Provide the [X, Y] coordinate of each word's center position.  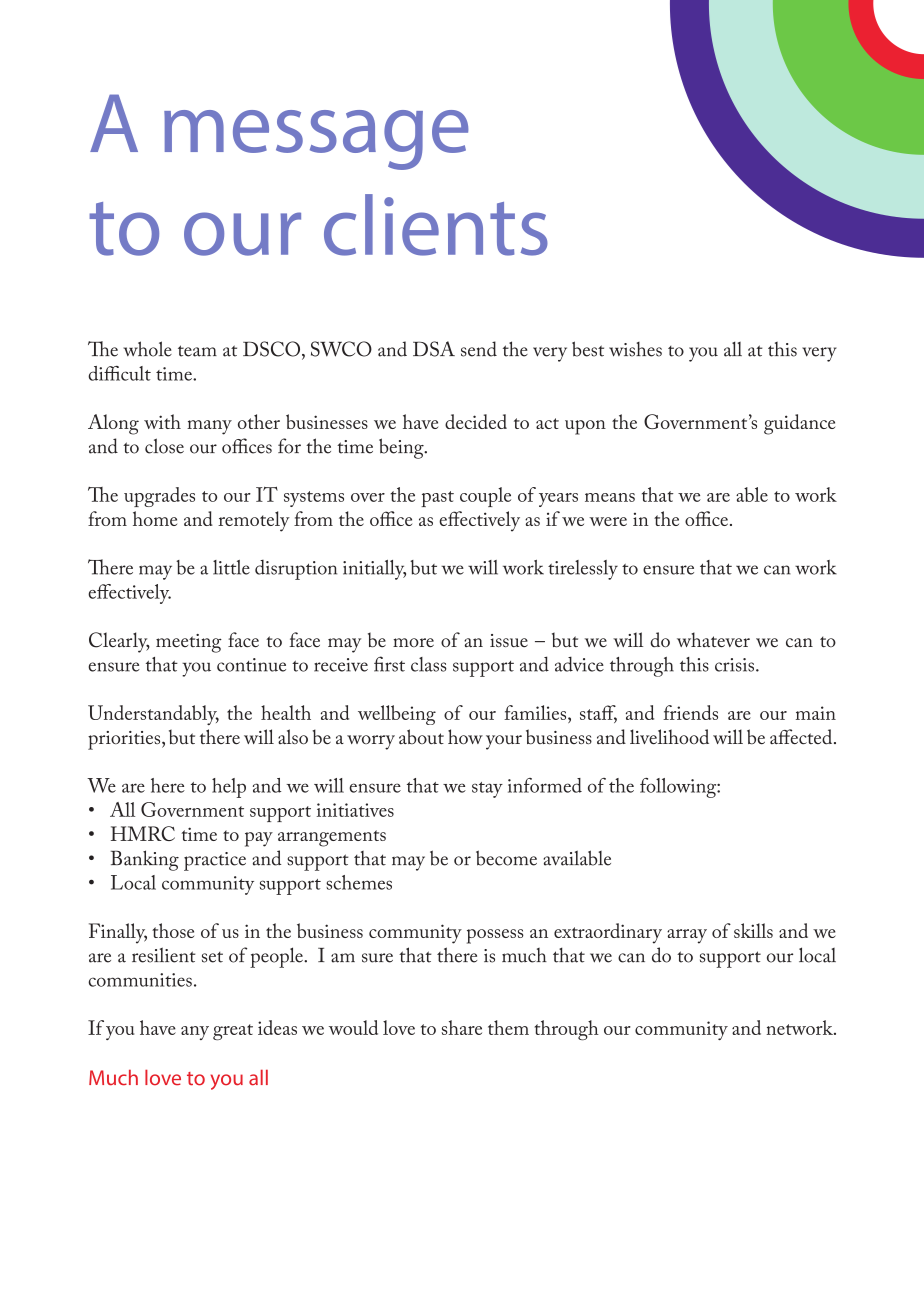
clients [436, 225]
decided [476, 421]
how [465, 736]
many [209, 427]
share [462, 1027]
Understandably [153, 715]
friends [690, 712]
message [316, 140]
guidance [799, 424]
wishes [635, 349]
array [687, 936]
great [233, 1032]
